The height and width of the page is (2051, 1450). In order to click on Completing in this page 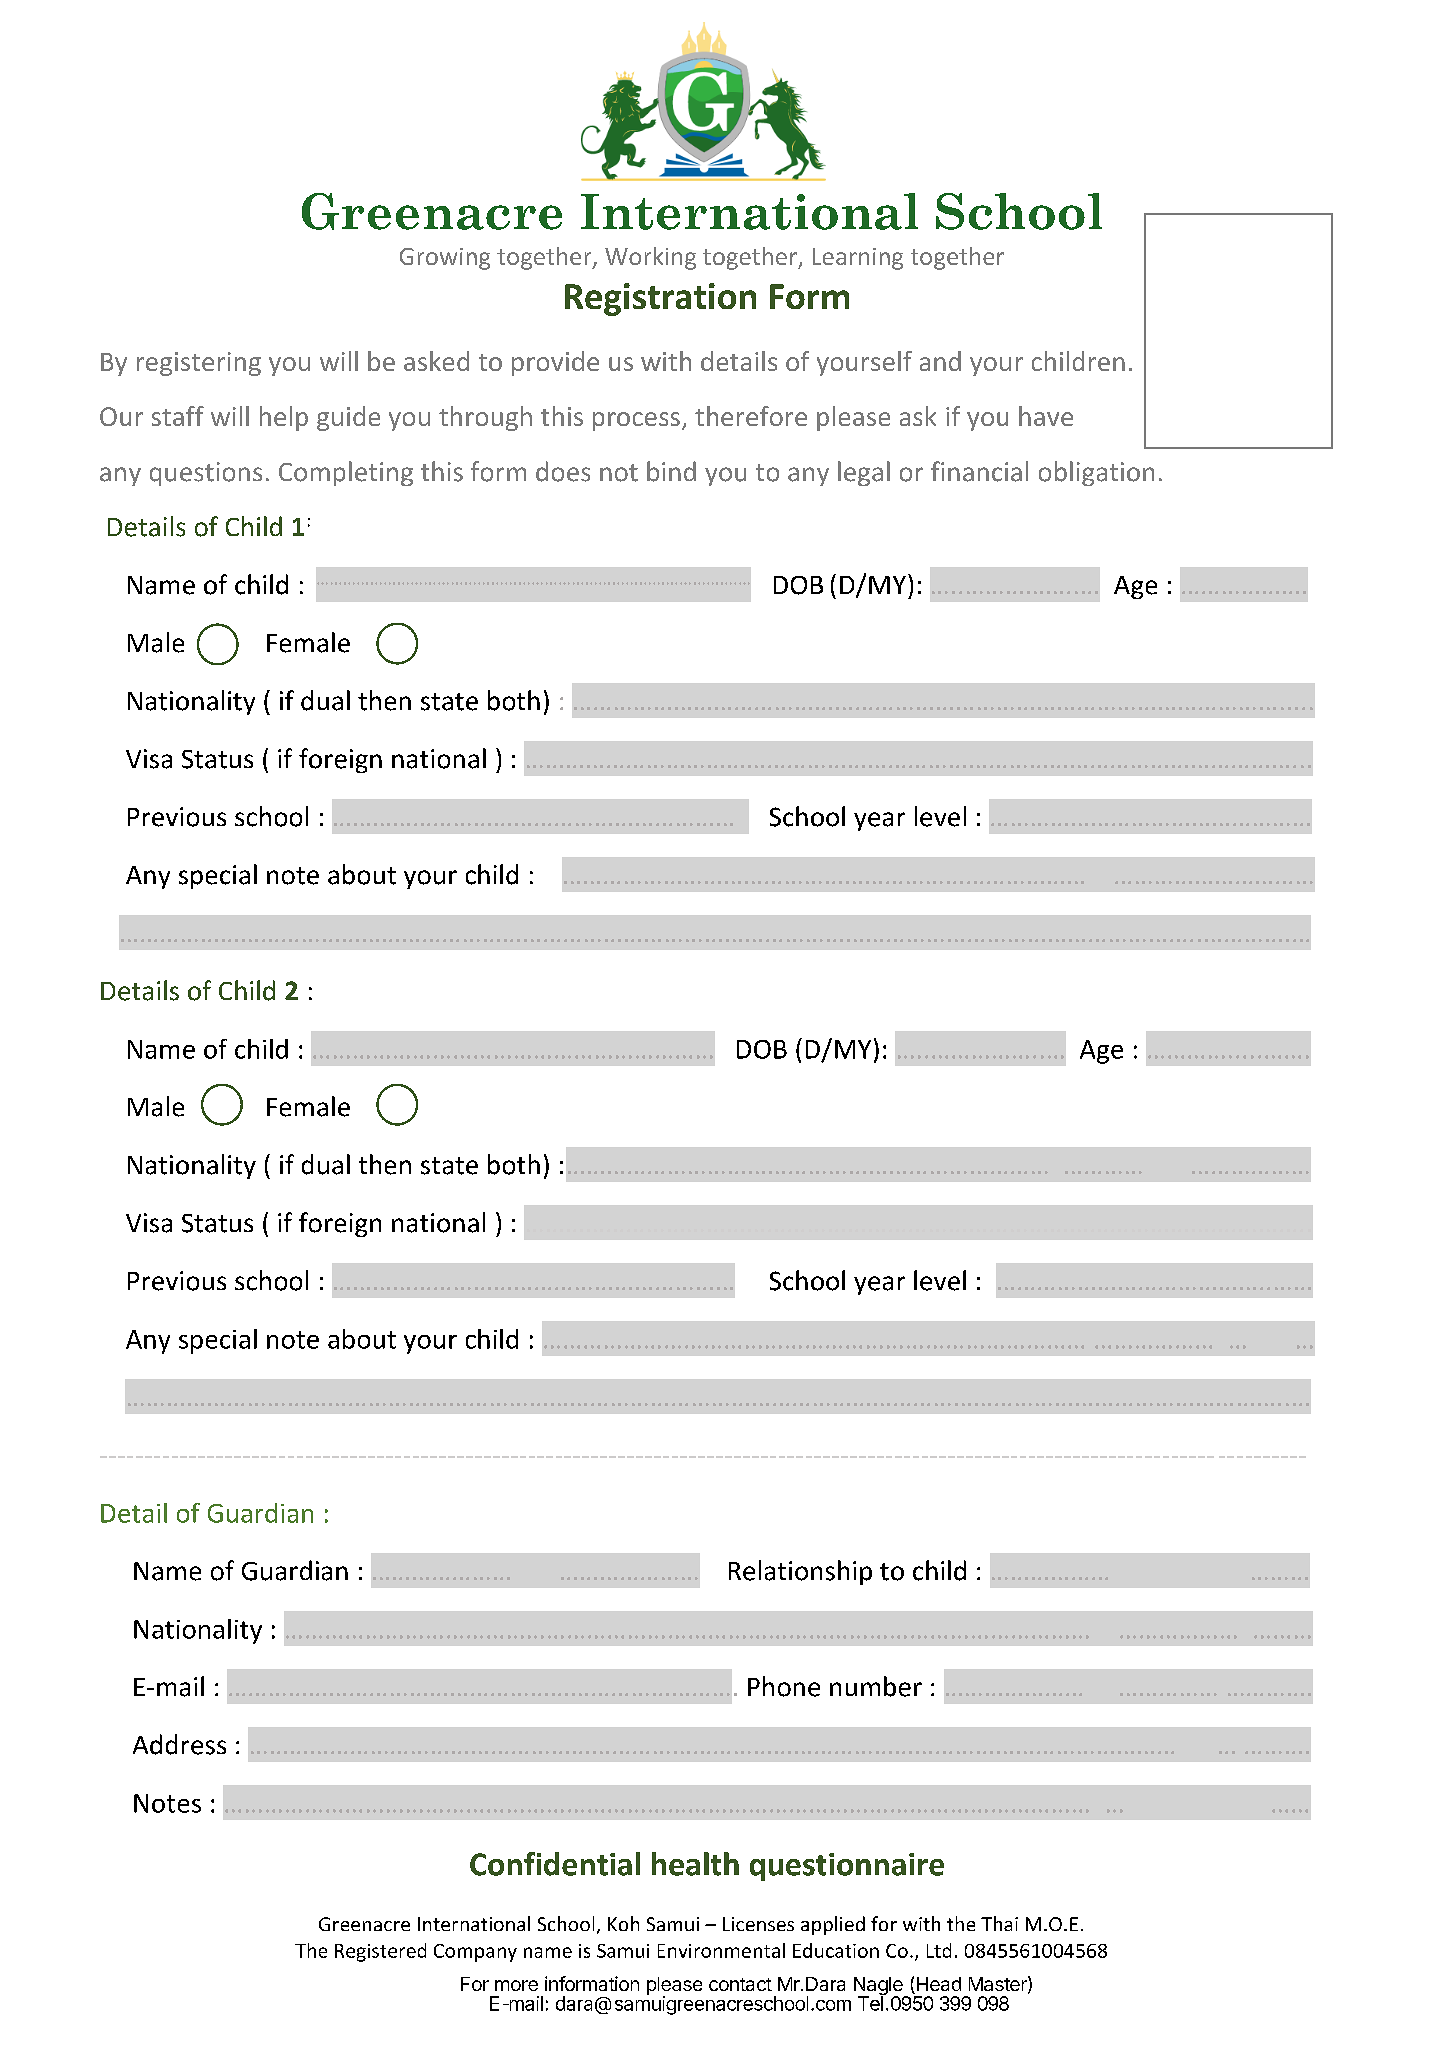, I will do `click(346, 473)`.
